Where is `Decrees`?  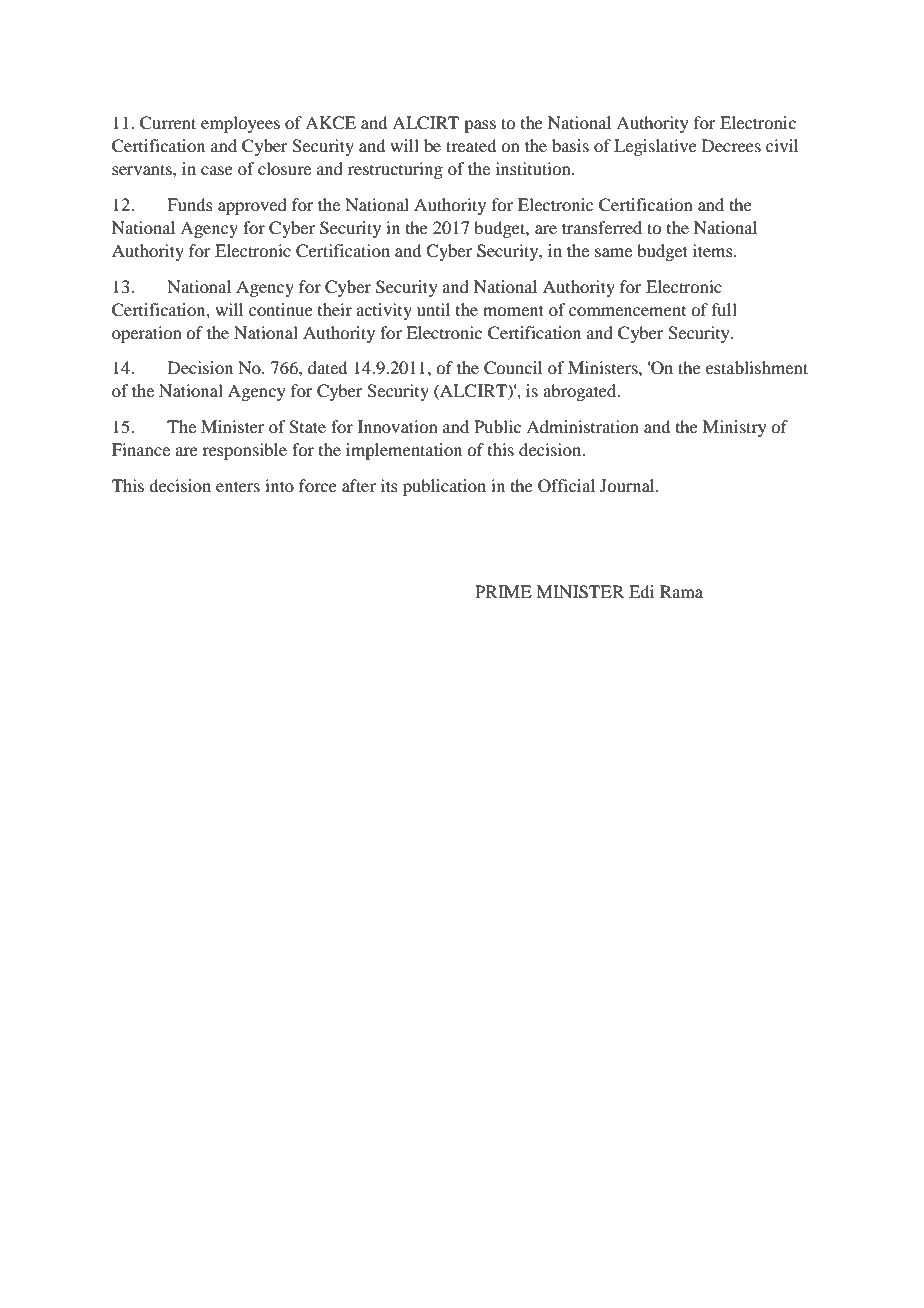
Decrees is located at coordinates (731, 145).
